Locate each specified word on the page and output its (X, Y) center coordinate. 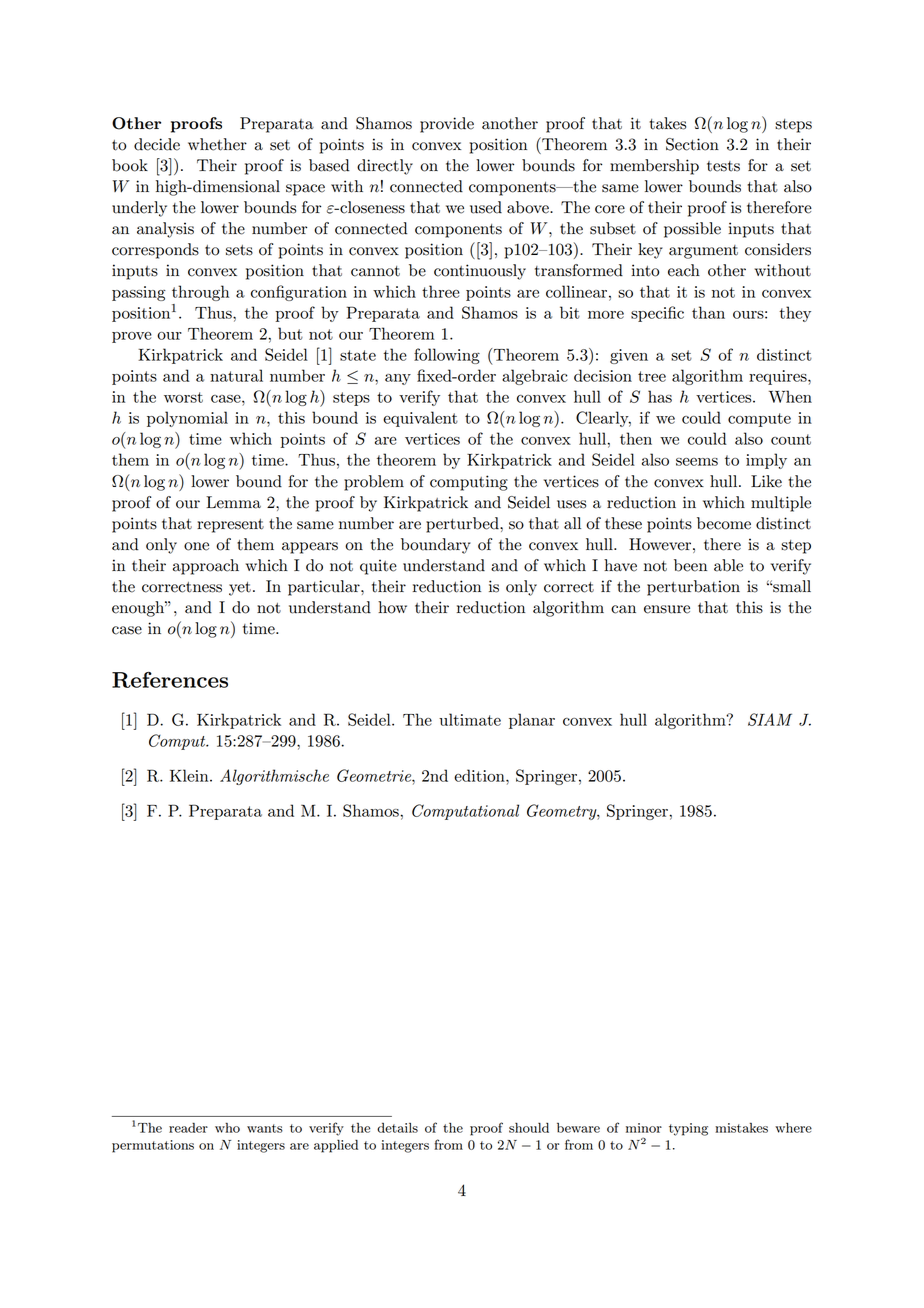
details (397, 1128)
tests (723, 166)
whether (217, 144)
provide (447, 125)
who (227, 1127)
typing (688, 1129)
